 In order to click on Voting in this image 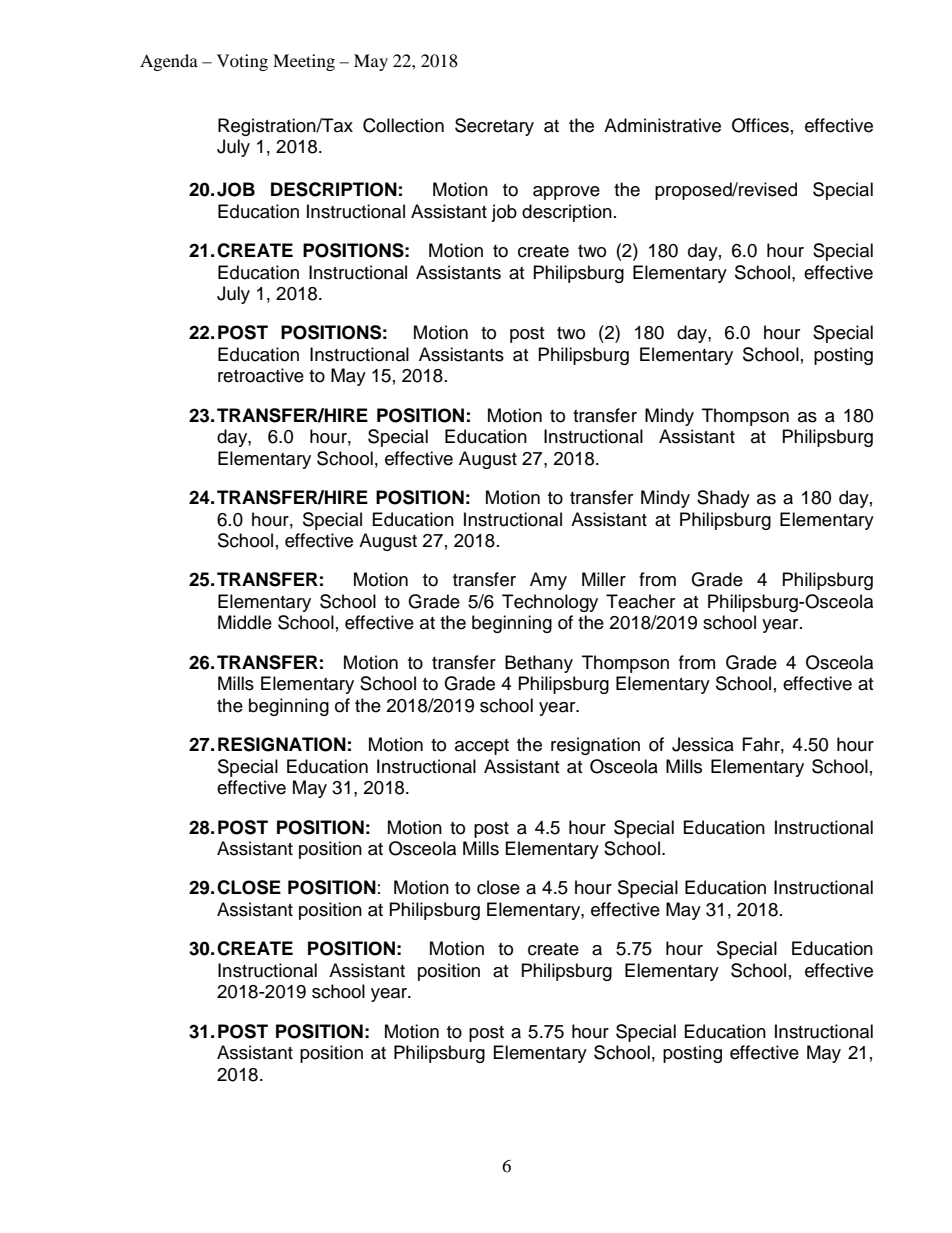, I will do `click(242, 62)`.
